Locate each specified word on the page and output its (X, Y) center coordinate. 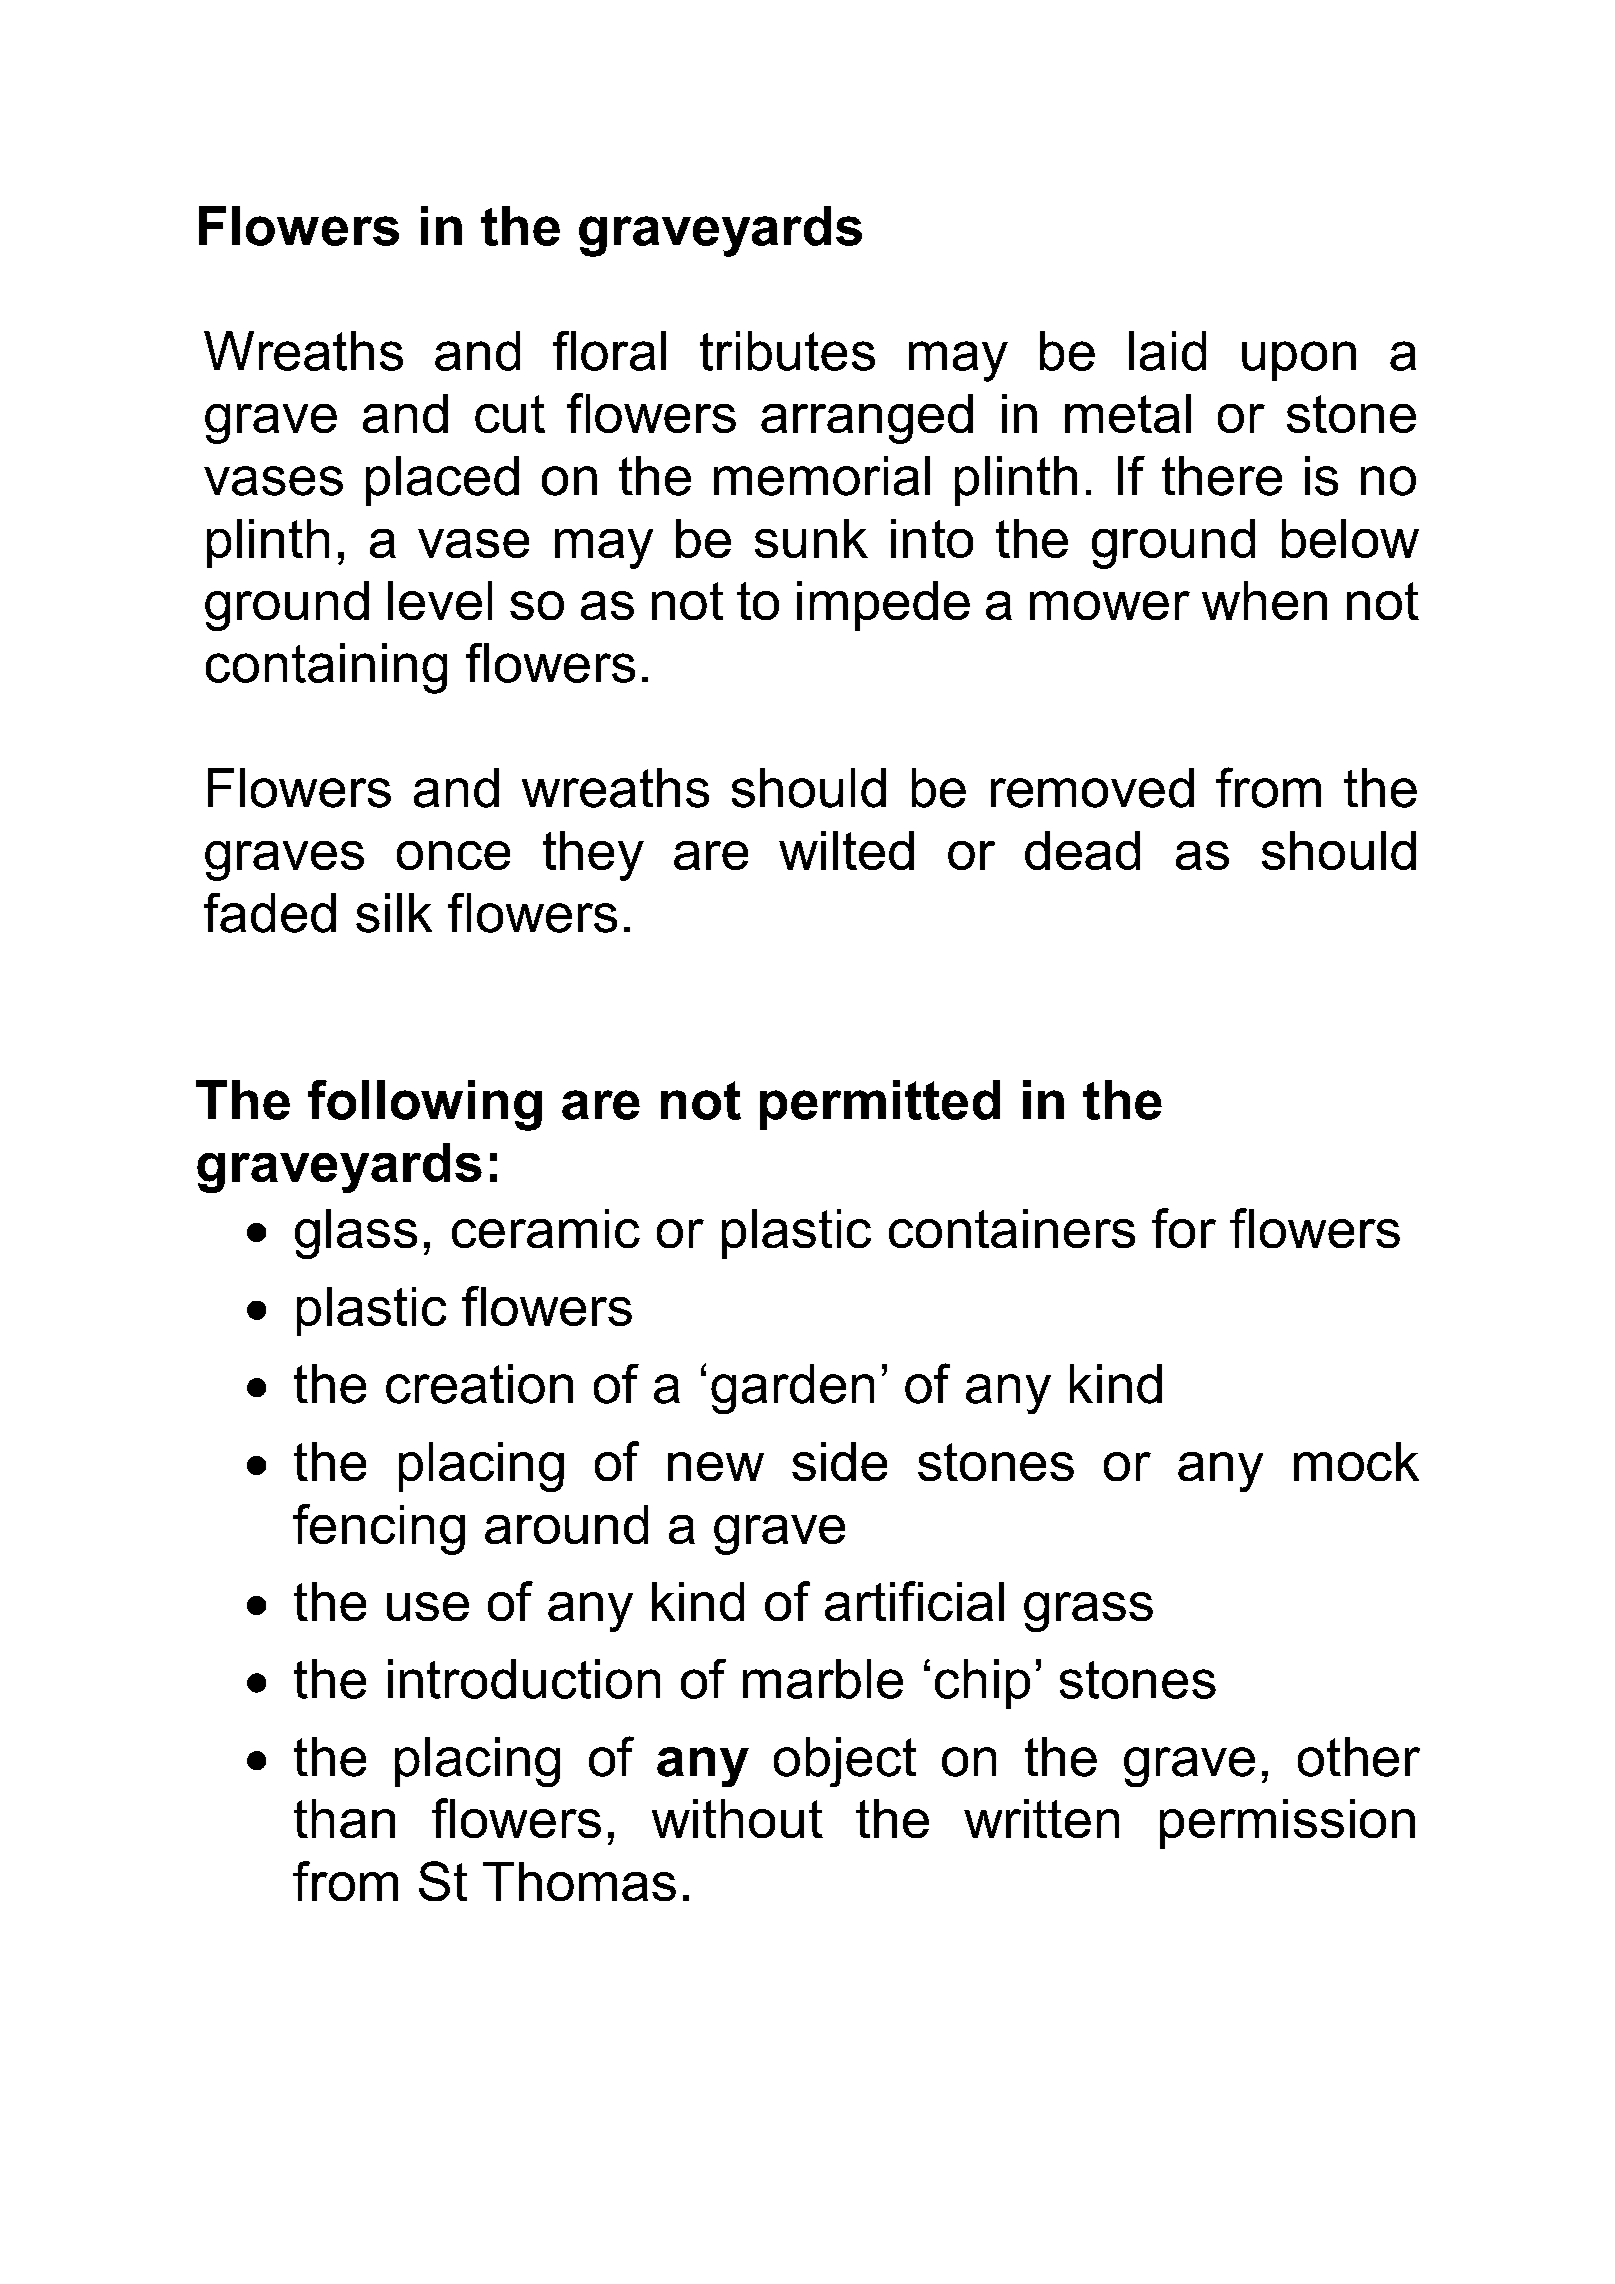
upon (1299, 361)
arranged (867, 419)
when (1264, 600)
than (344, 1818)
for (1184, 1228)
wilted (846, 850)
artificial (914, 1601)
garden (792, 1389)
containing (326, 668)
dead (1082, 850)
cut (510, 414)
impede (883, 606)
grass (1088, 1612)
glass (356, 1234)
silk (394, 913)
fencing (379, 1529)
